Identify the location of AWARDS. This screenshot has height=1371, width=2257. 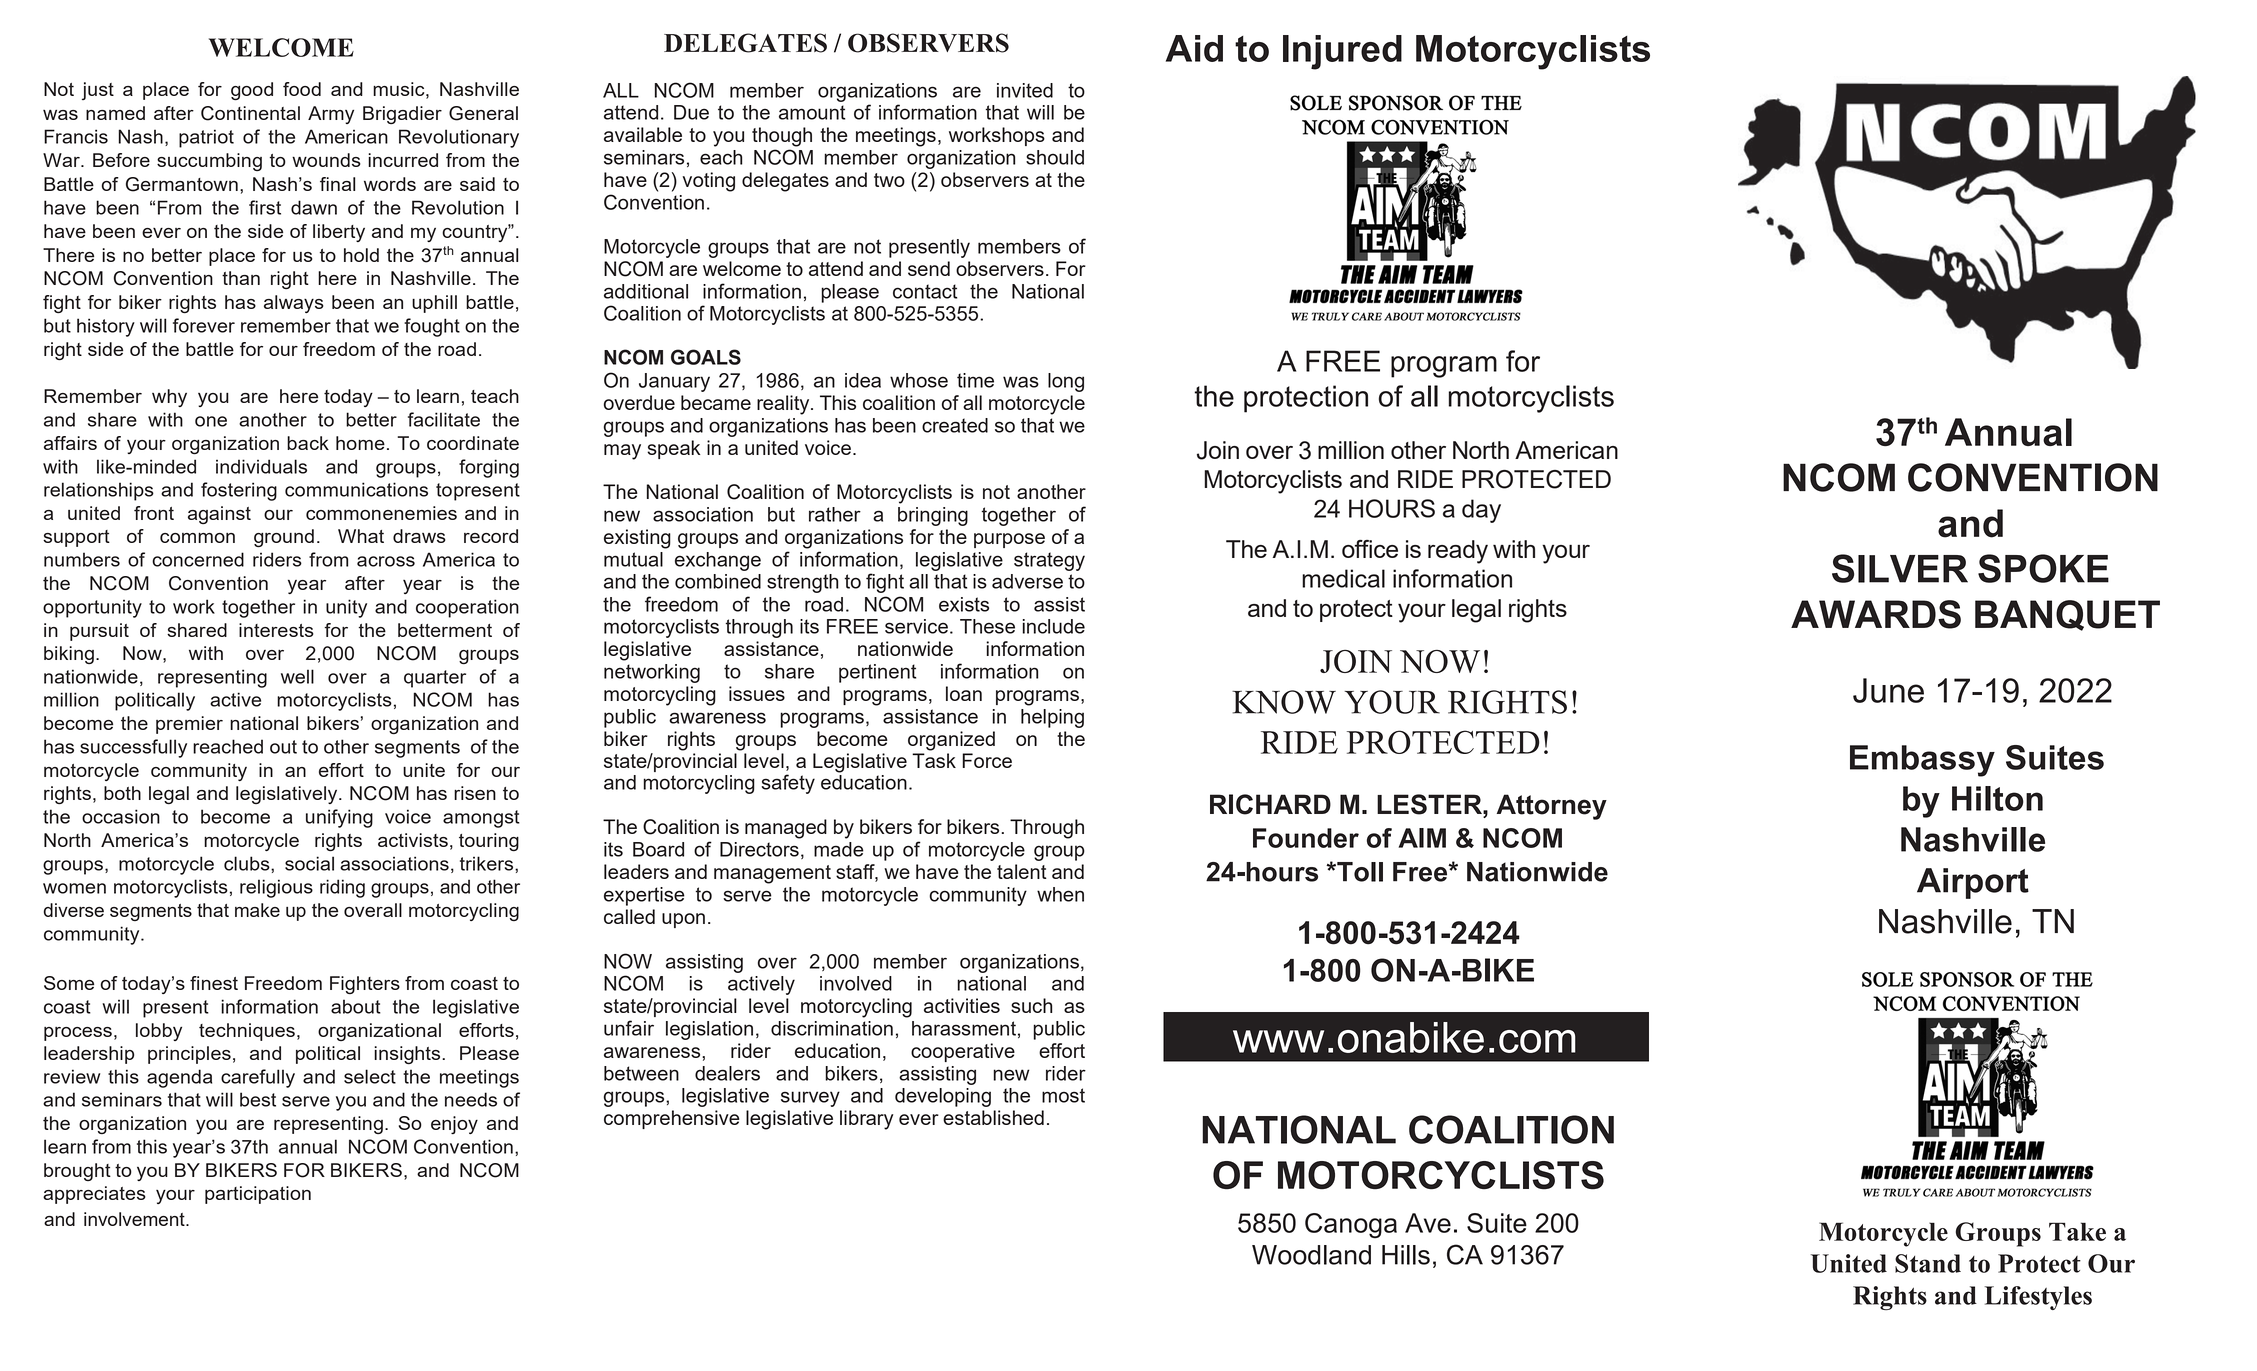
(1876, 614).
